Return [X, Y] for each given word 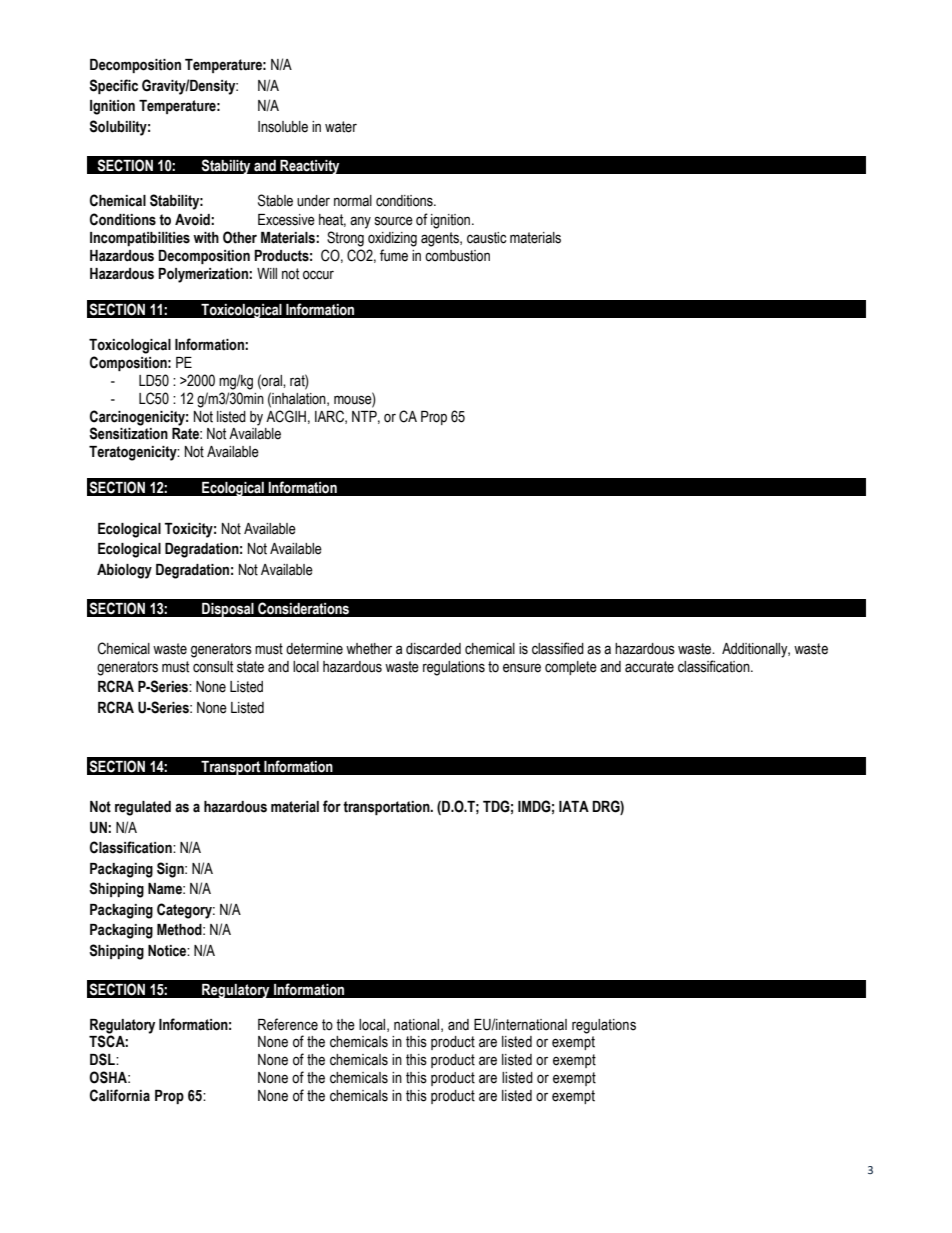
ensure [522, 668]
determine [314, 649]
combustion [457, 256]
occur [318, 275]
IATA [574, 806]
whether [369, 649]
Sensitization [128, 433]
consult [213, 667]
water [341, 127]
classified [558, 648]
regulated [143, 808]
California [120, 1095]
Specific [113, 86]
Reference [288, 1024]
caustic [487, 238]
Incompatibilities [140, 239]
